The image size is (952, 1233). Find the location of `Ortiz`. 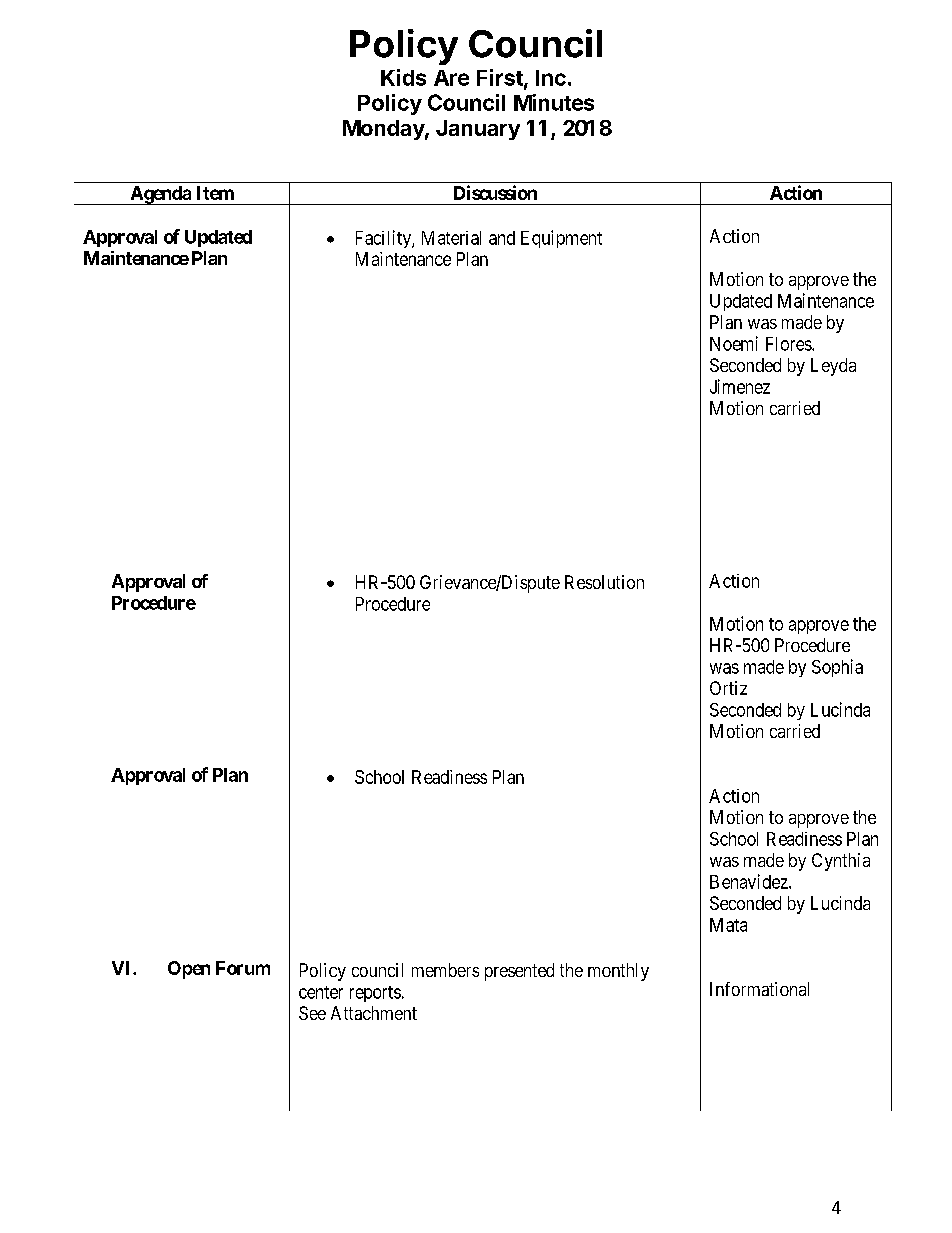

Ortiz is located at coordinates (728, 688).
